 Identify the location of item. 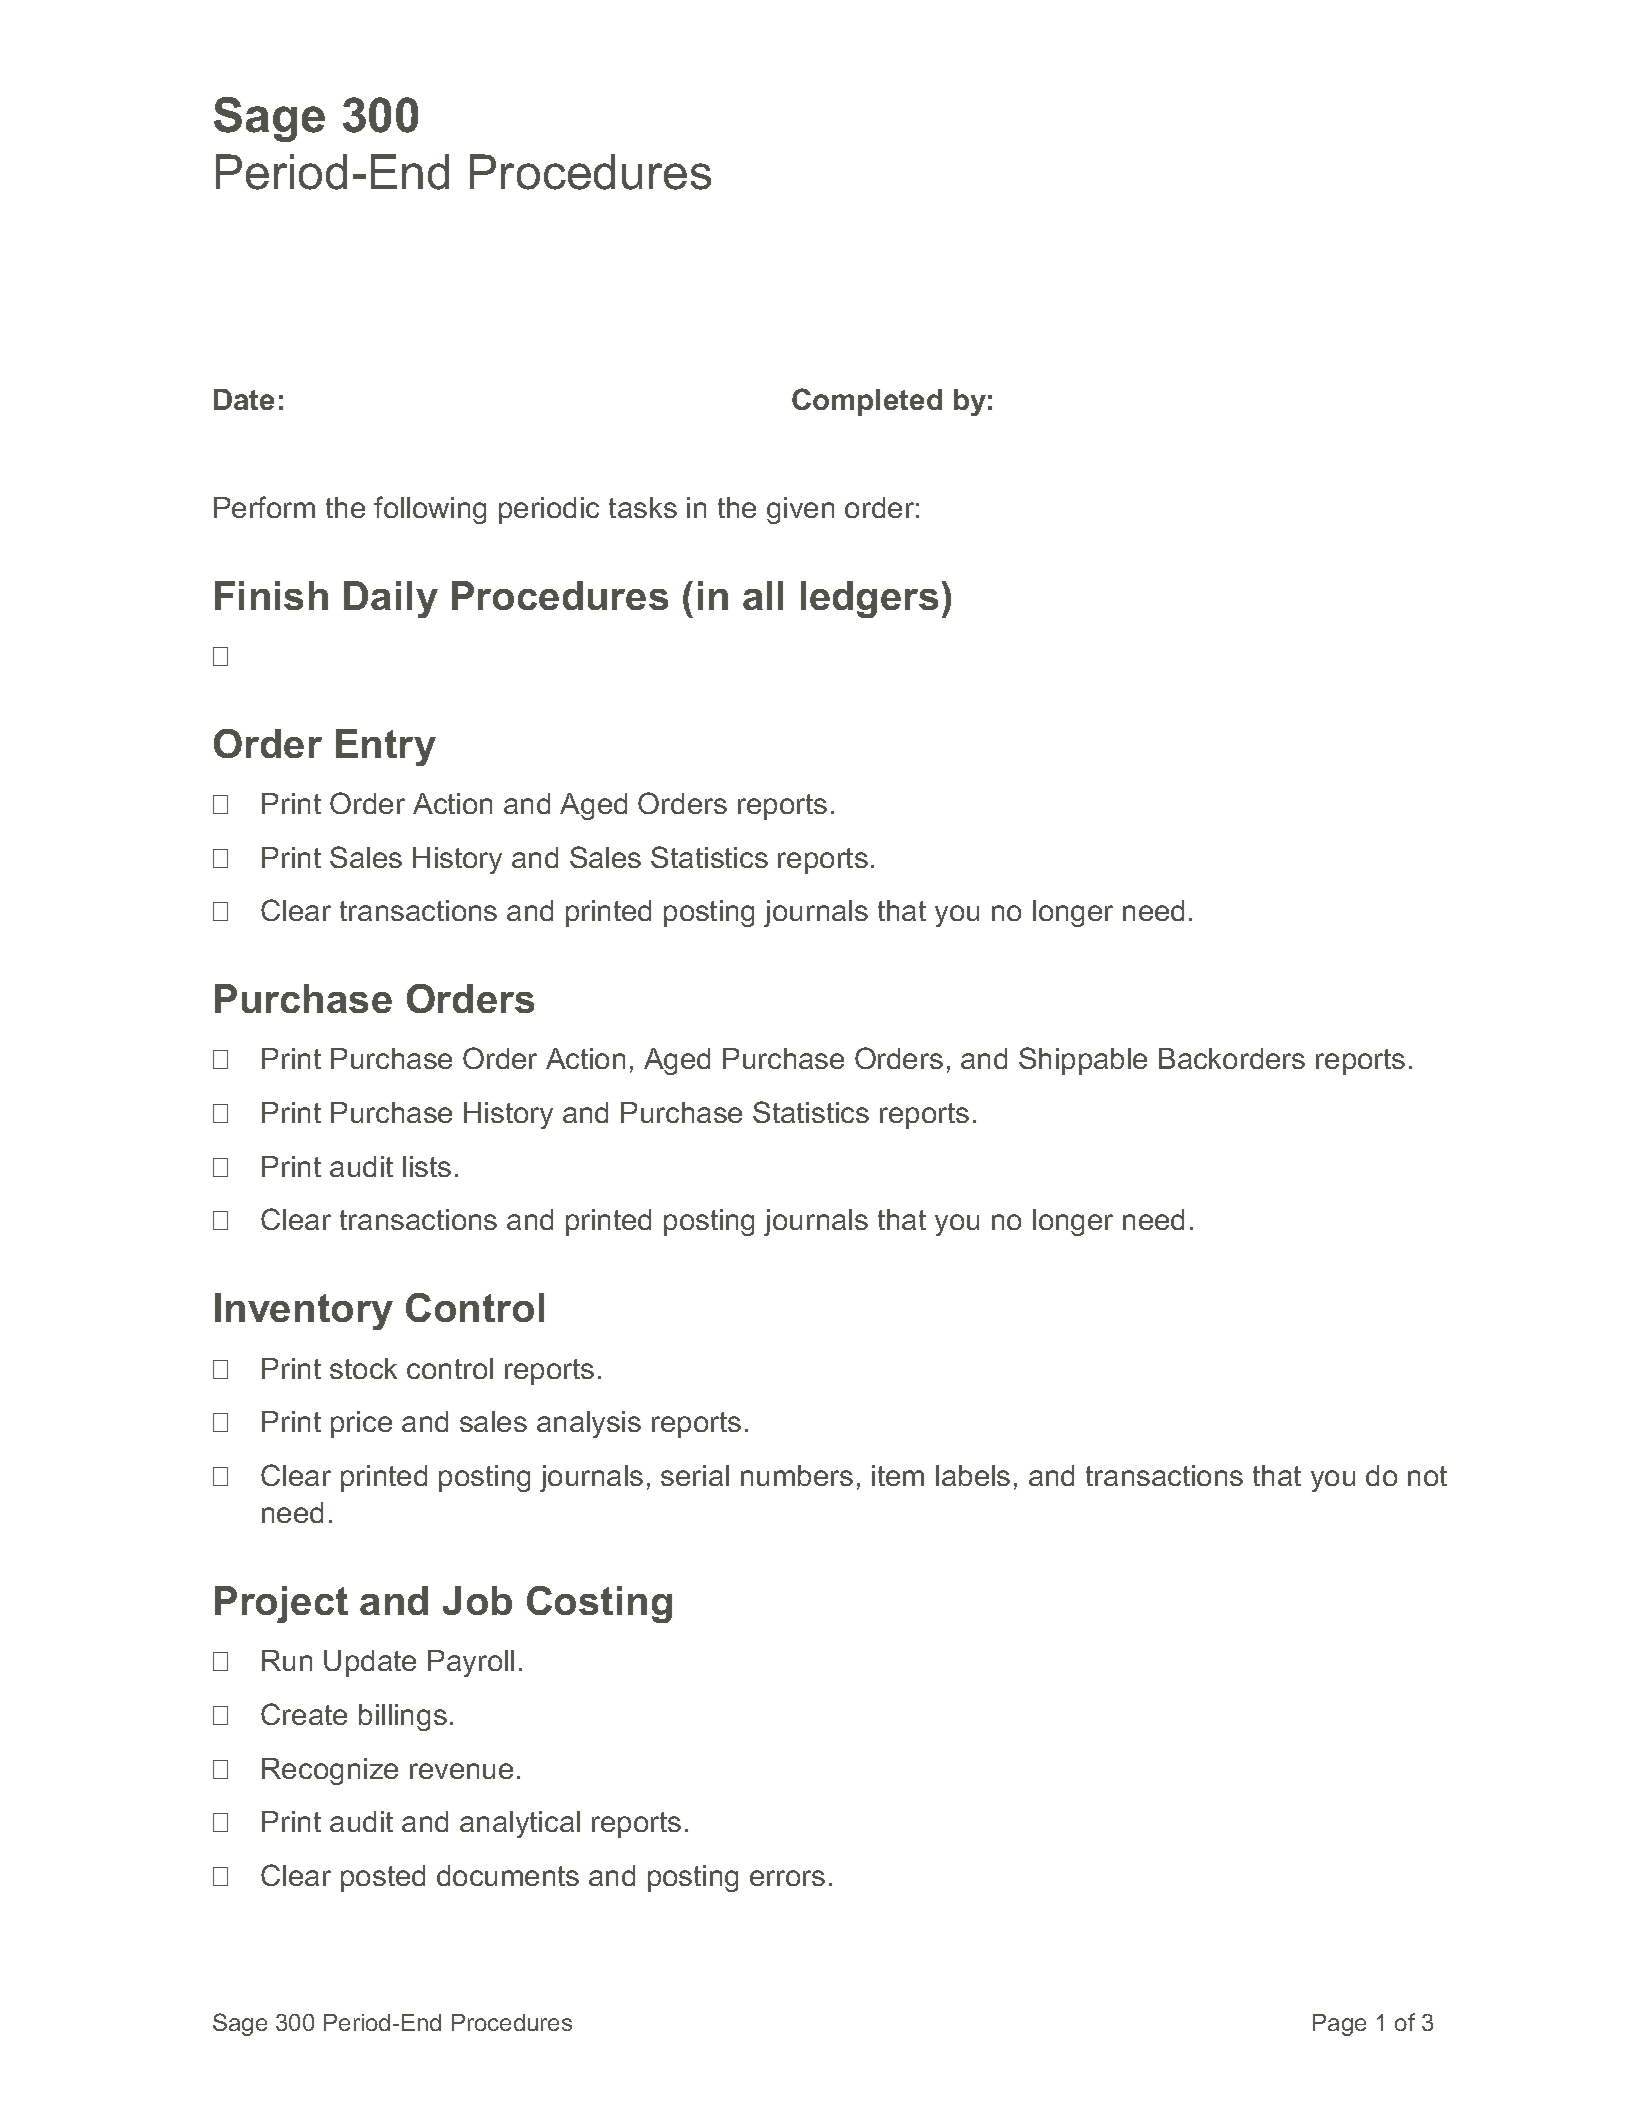
(898, 1475).
